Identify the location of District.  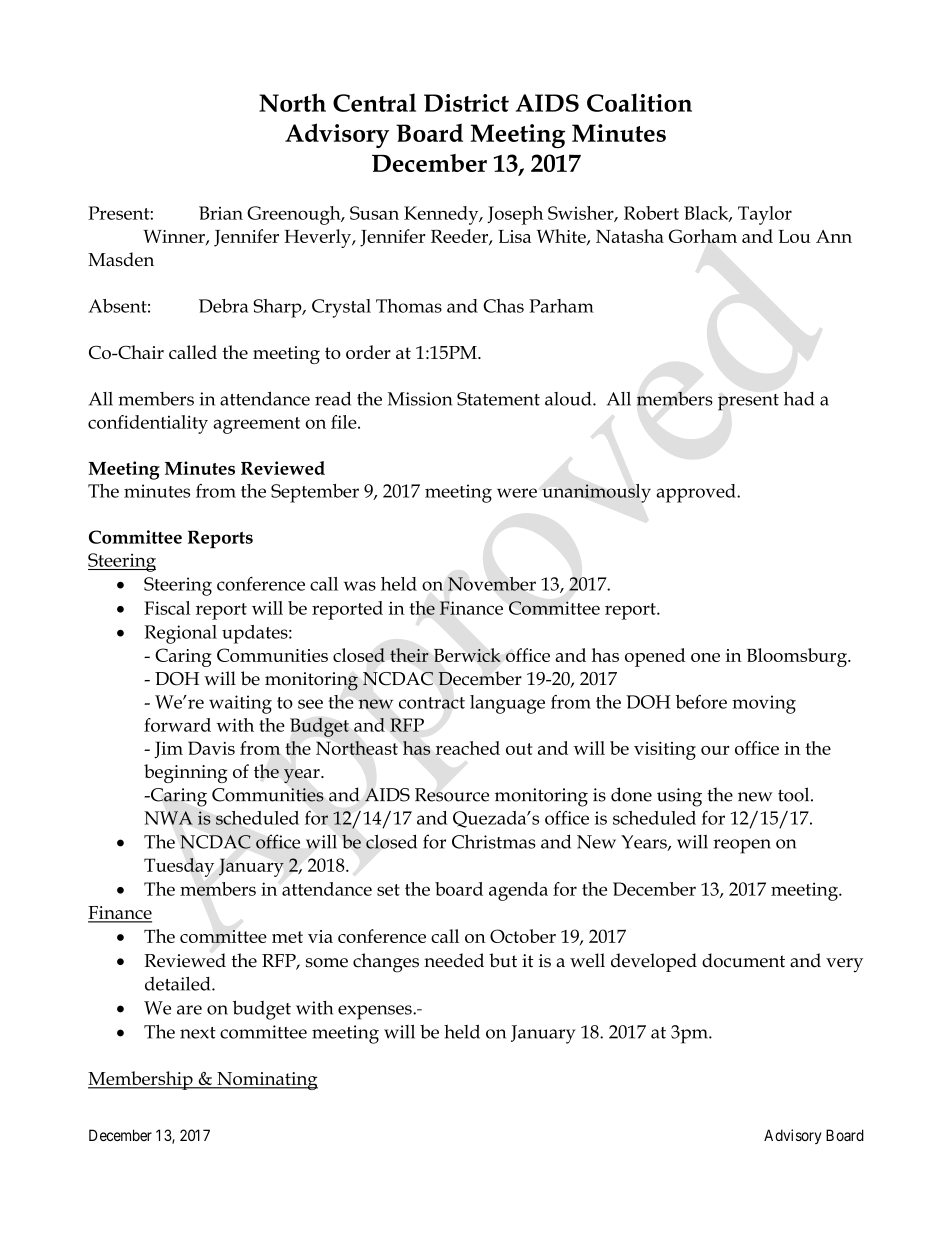
(466, 103).
